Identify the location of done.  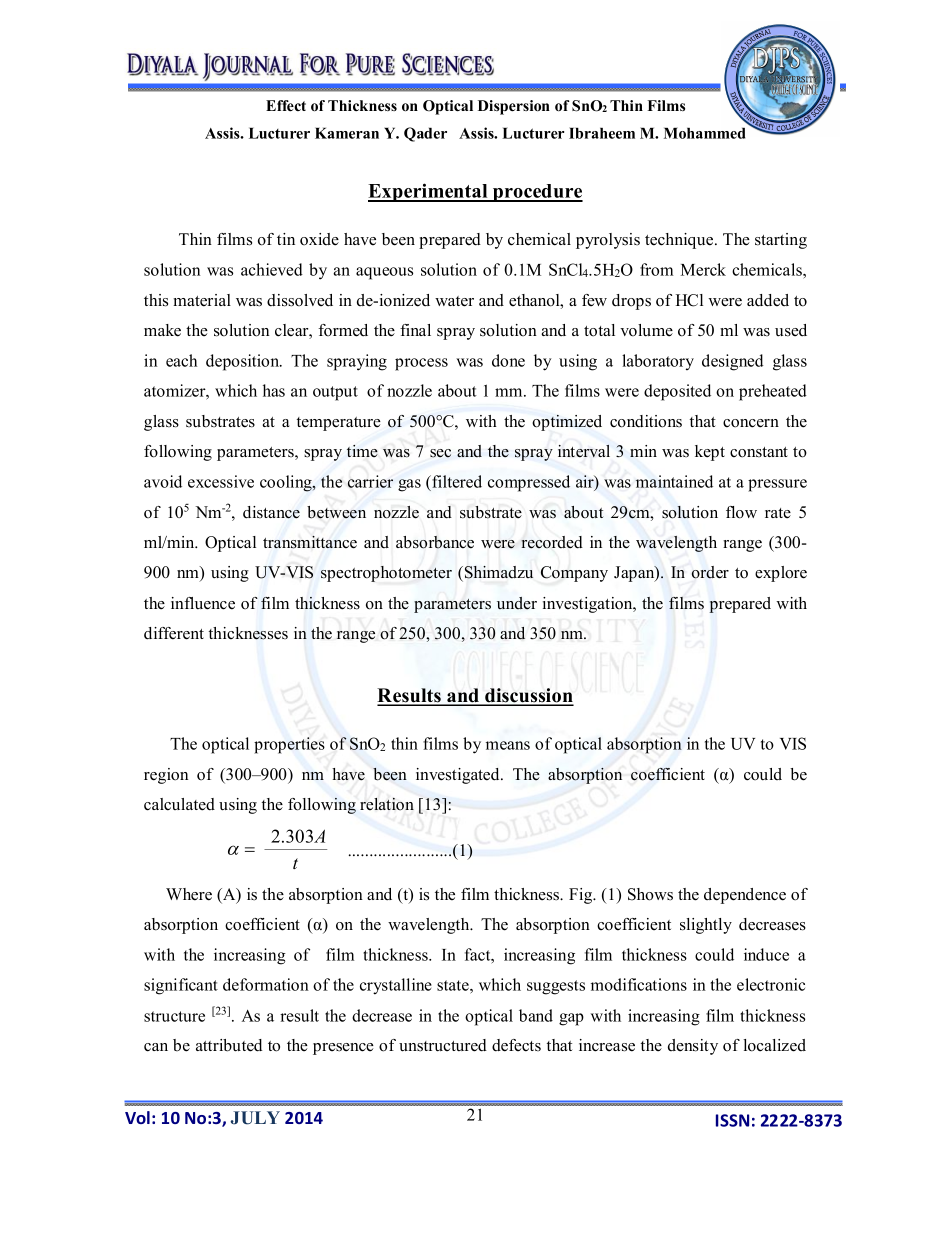
(508, 360).
